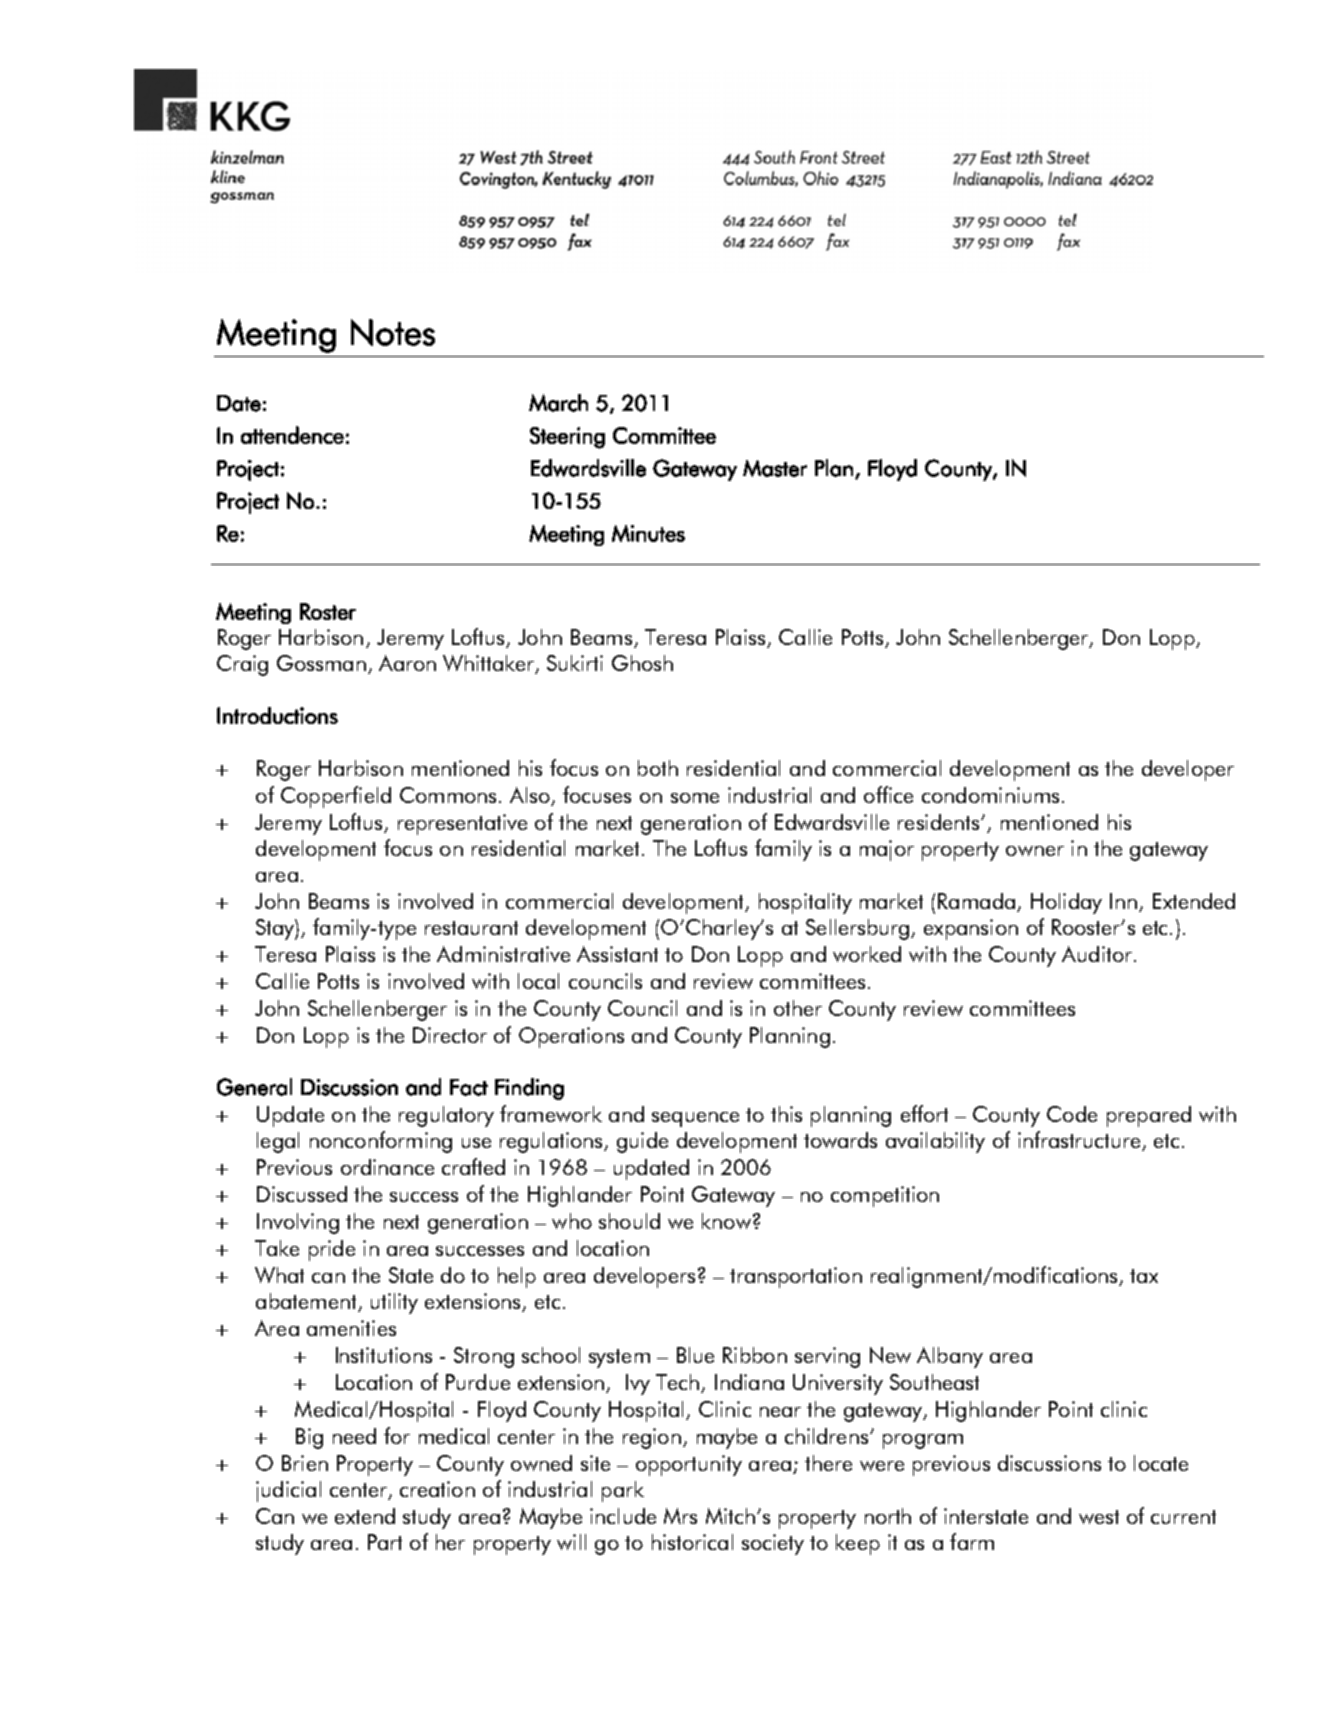  What do you see at coordinates (1144, 1276) in the screenshot?
I see `tax` at bounding box center [1144, 1276].
